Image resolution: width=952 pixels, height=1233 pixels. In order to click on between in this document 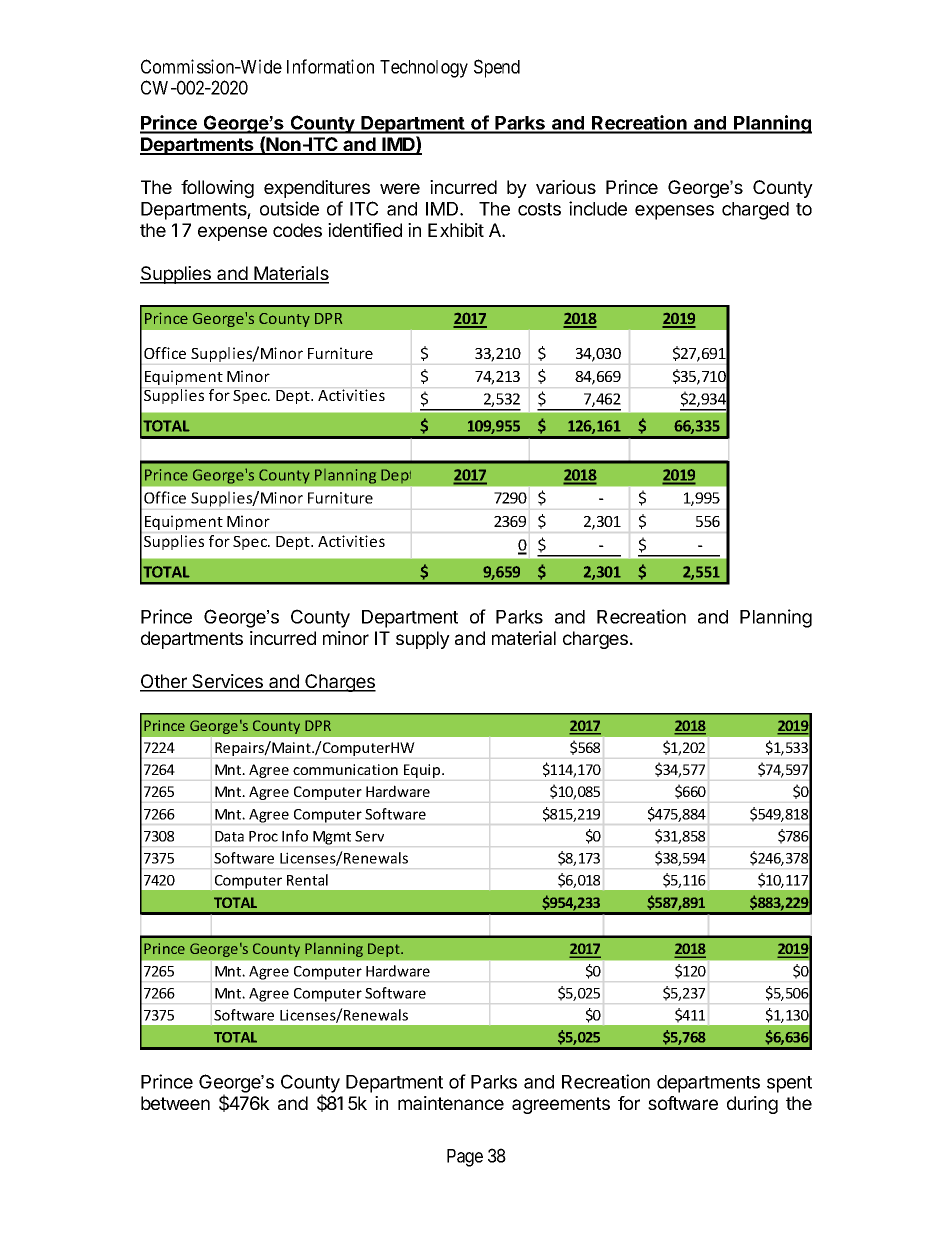, I will do `click(175, 1103)`.
